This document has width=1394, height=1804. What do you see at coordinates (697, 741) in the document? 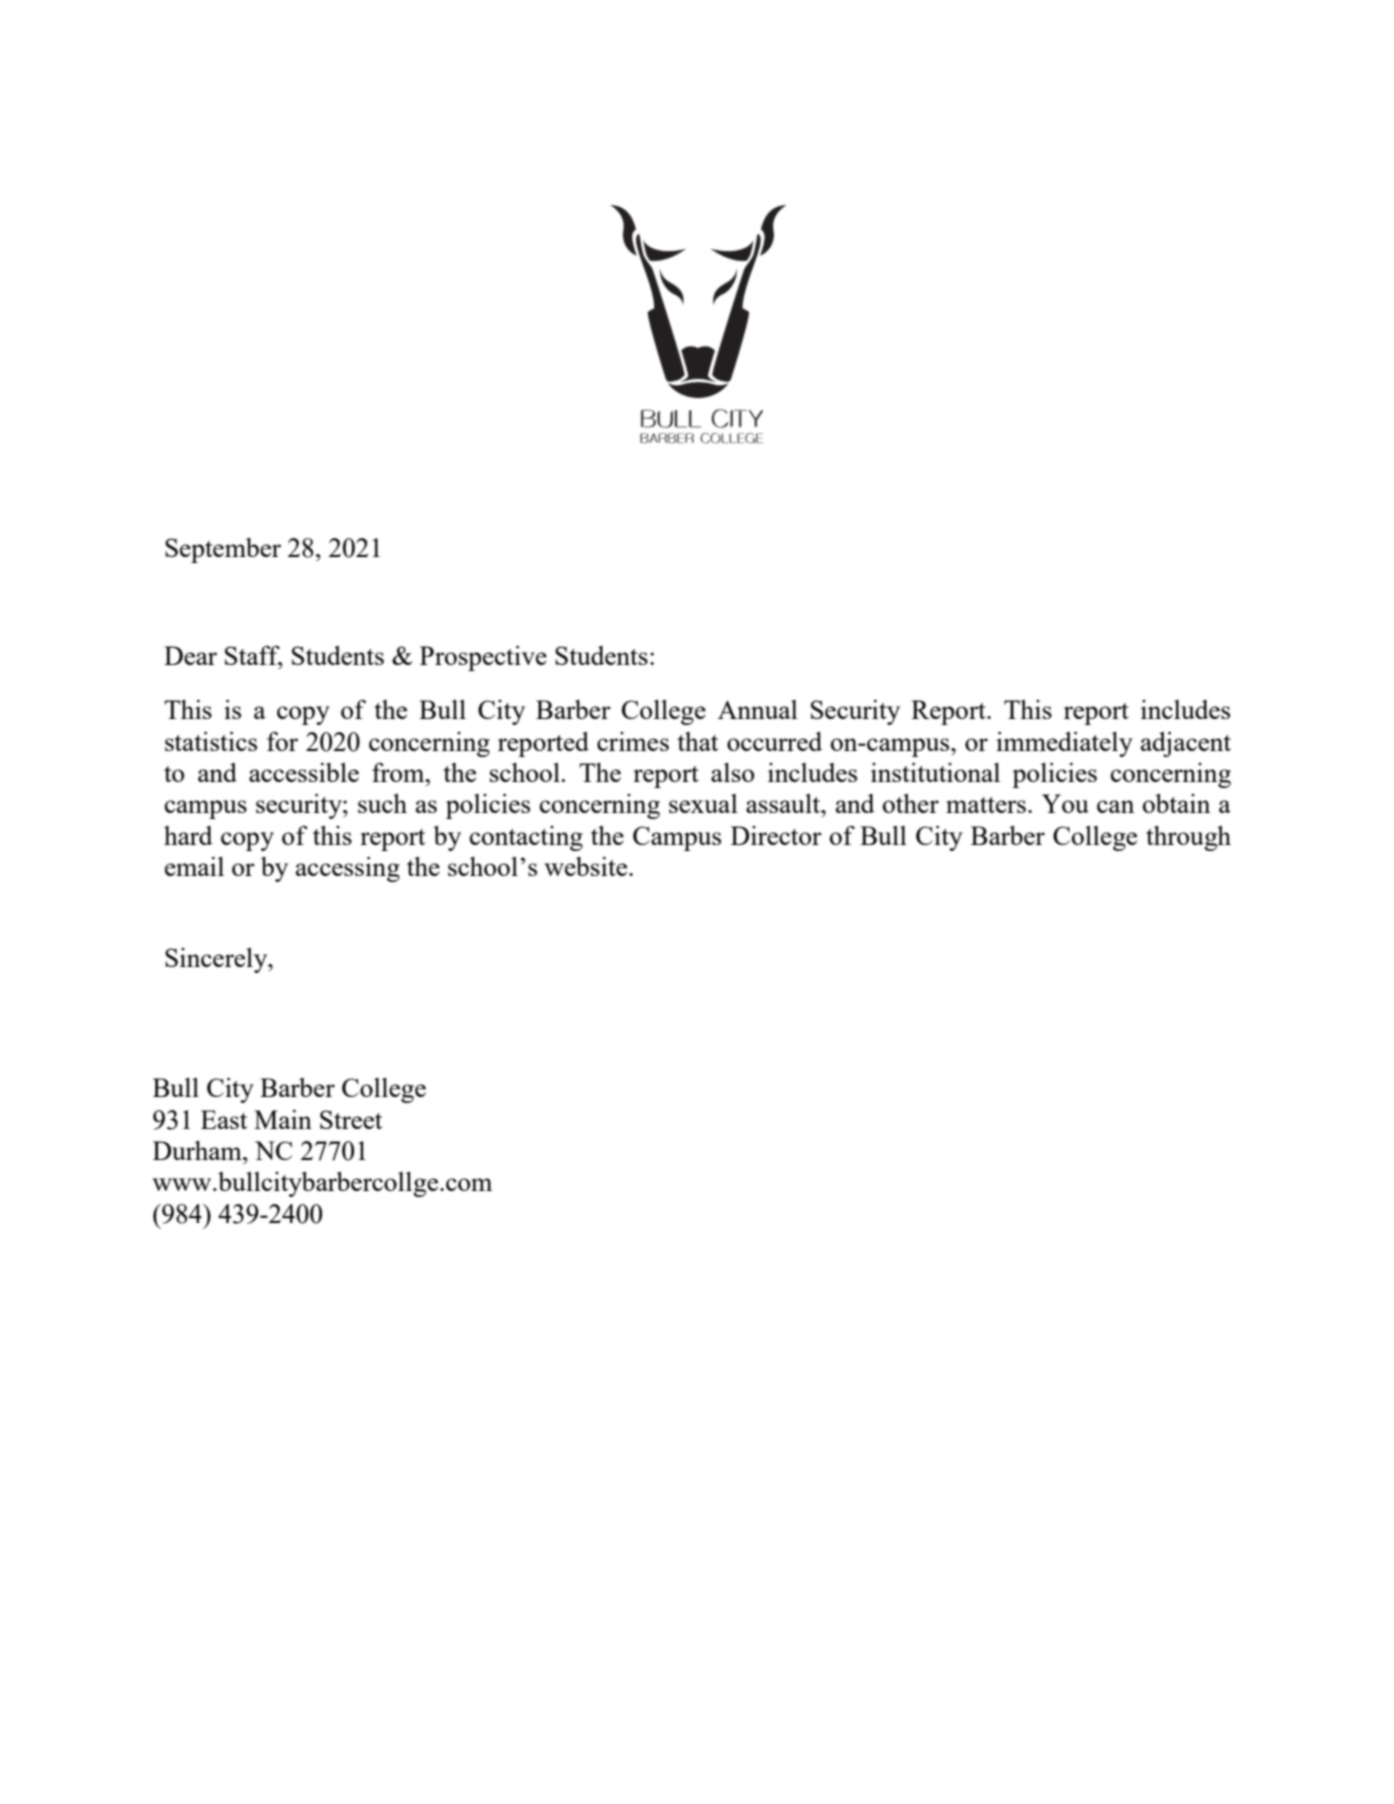
I see `that` at bounding box center [697, 741].
